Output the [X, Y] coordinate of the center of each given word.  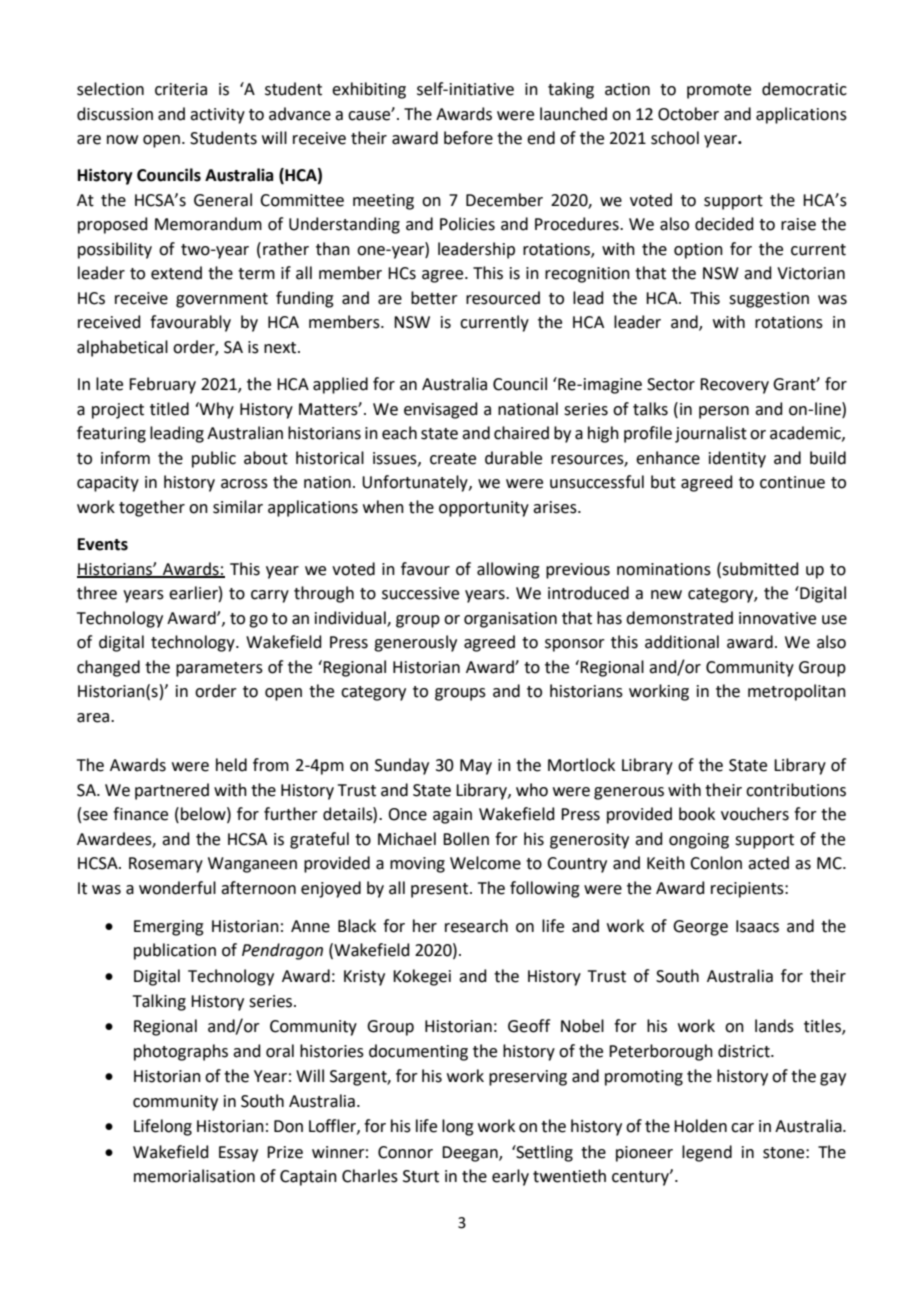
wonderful [177, 888]
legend [707, 1153]
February [162, 385]
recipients [748, 890]
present [439, 890]
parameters [219, 669]
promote [719, 91]
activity [217, 116]
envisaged [441, 410]
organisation [510, 620]
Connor [405, 1152]
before [468, 138]
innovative [777, 618]
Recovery [734, 386]
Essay [238, 1154]
